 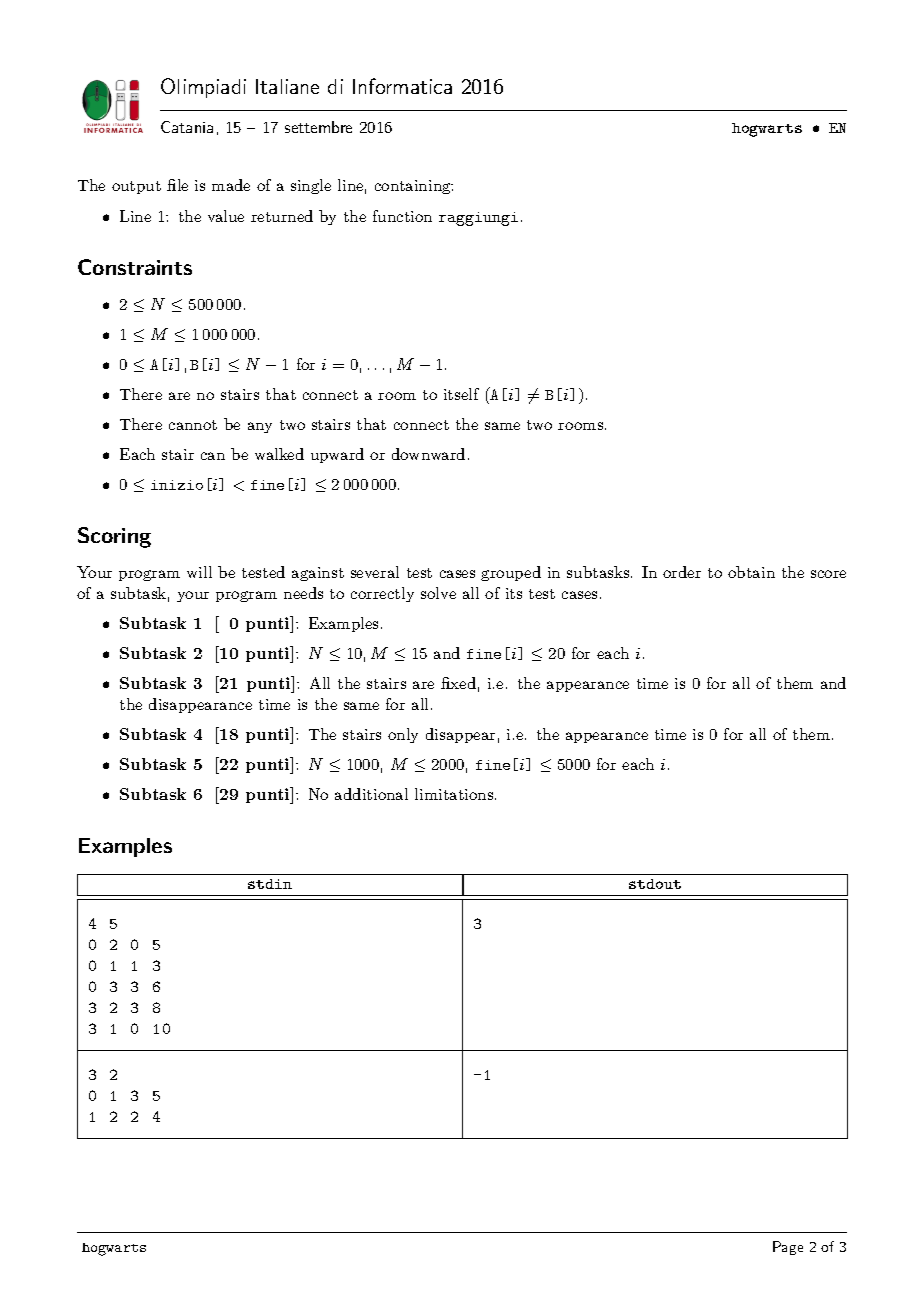 What do you see at coordinates (414, 187) in the screenshot?
I see `containing` at bounding box center [414, 187].
